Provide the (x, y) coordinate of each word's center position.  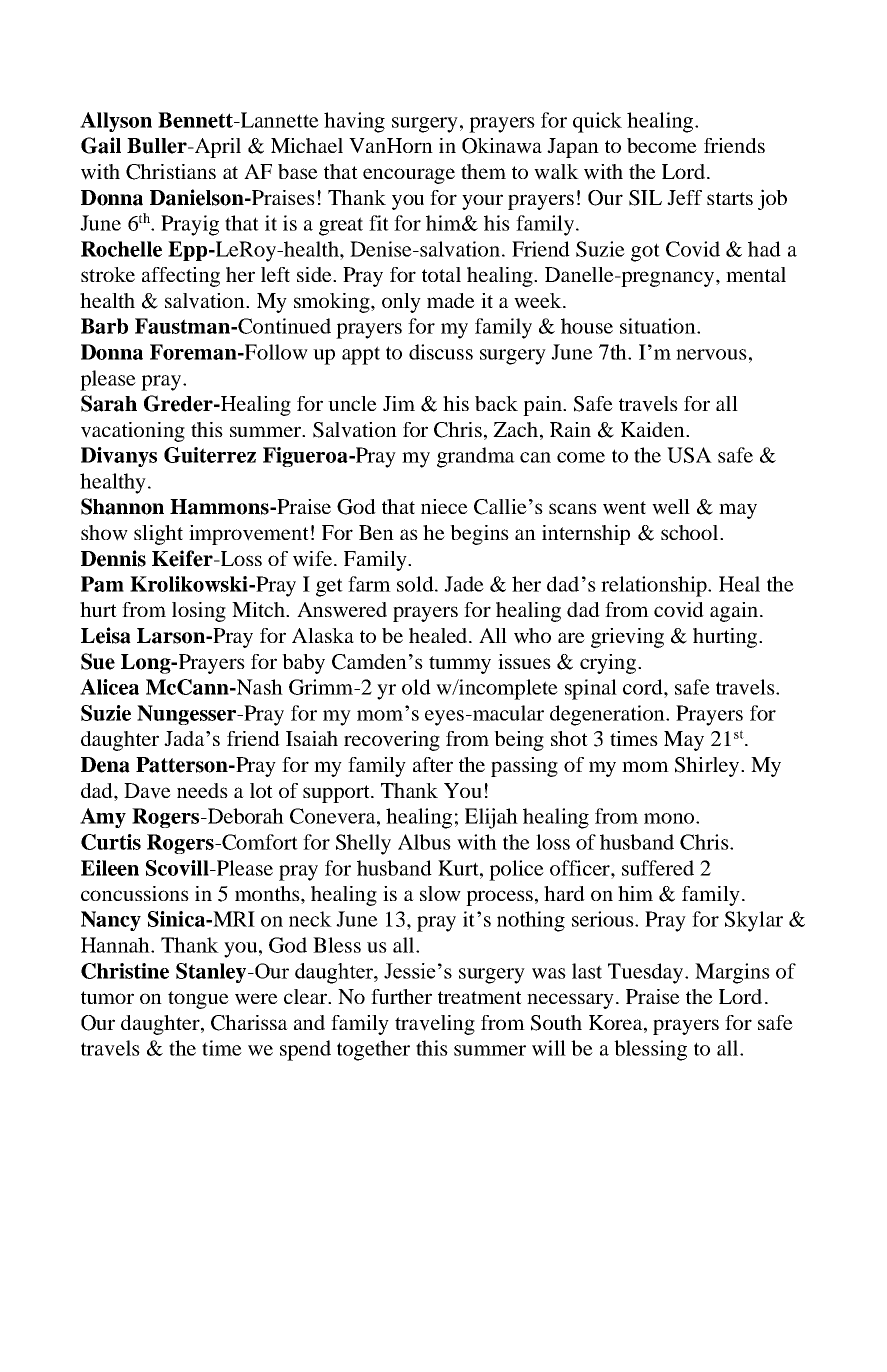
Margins (732, 973)
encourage (409, 176)
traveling (435, 1025)
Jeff (684, 197)
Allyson (116, 122)
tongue (198, 1000)
